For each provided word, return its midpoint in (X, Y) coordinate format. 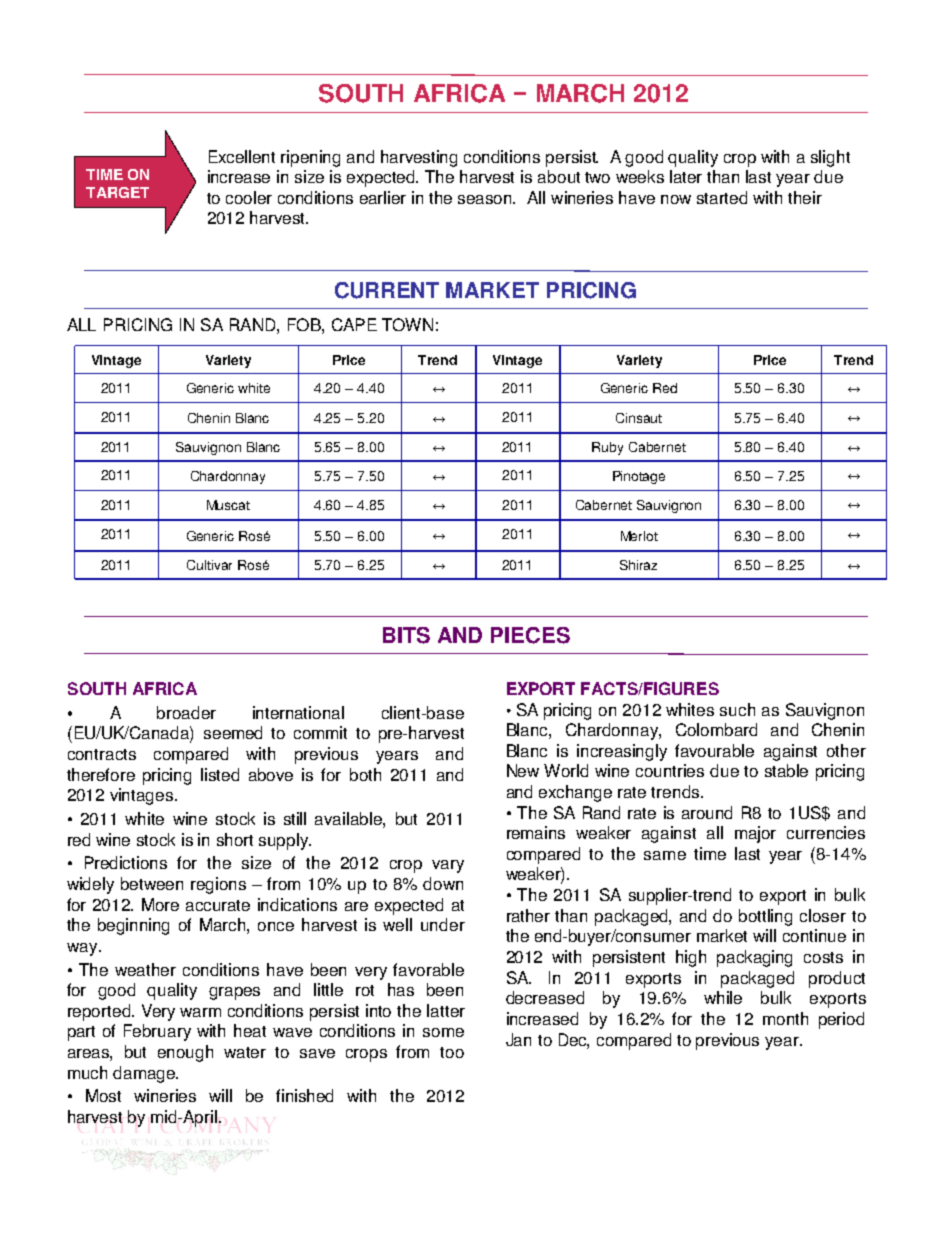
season (486, 199)
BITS (406, 635)
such (737, 709)
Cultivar (209, 565)
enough (185, 1053)
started (722, 197)
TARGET (117, 192)
